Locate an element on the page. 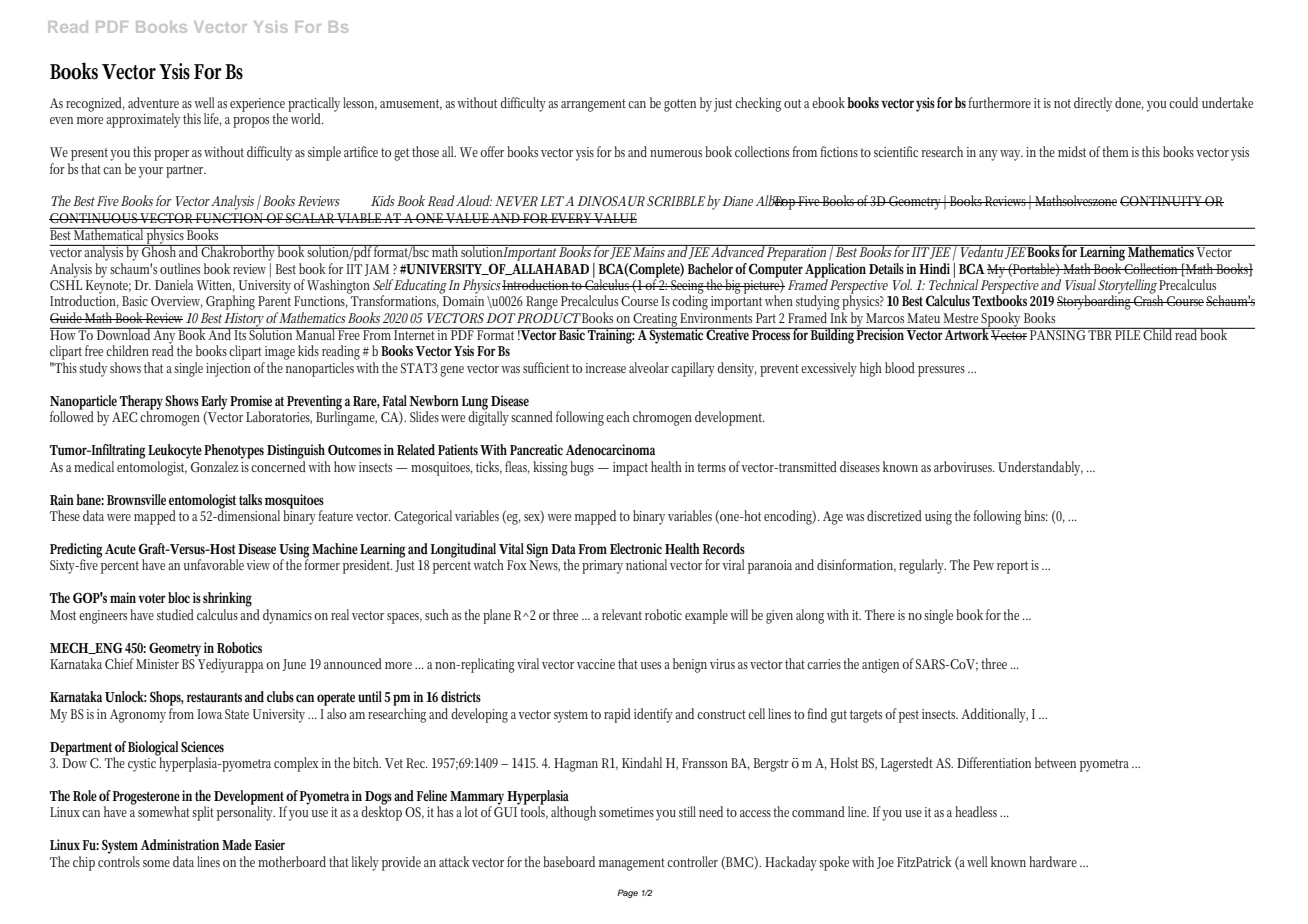 This page has height=924, width=1308. gotten is located at coordinates (680, 105).
